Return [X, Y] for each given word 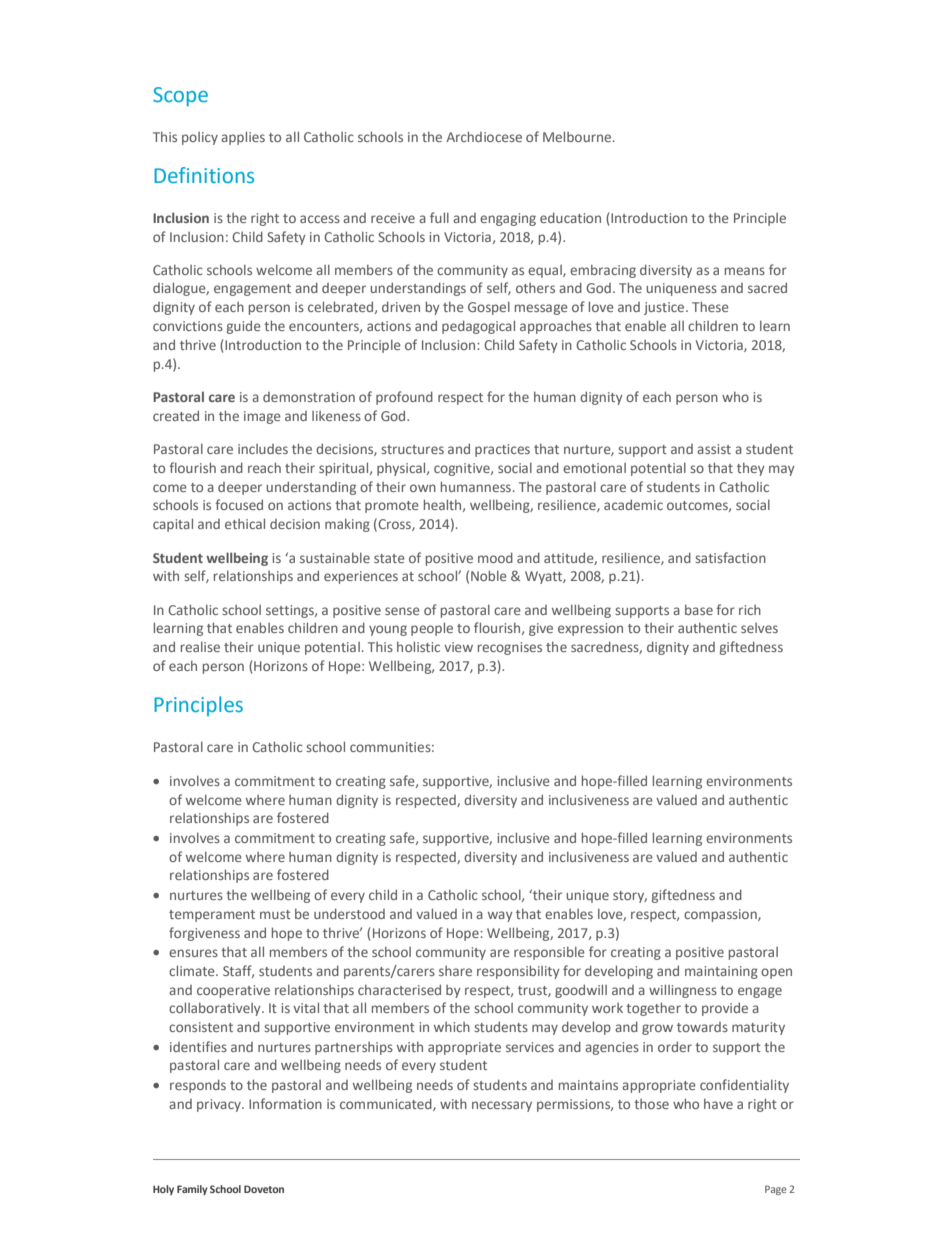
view [458, 647]
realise [200, 647]
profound [404, 398]
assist [714, 449]
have [718, 1104]
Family [192, 1190]
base [699, 610]
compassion [721, 915]
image [262, 417]
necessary [502, 1106]
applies [243, 138]
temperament [212, 916]
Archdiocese [484, 136]
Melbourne [577, 136]
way [500, 916]
